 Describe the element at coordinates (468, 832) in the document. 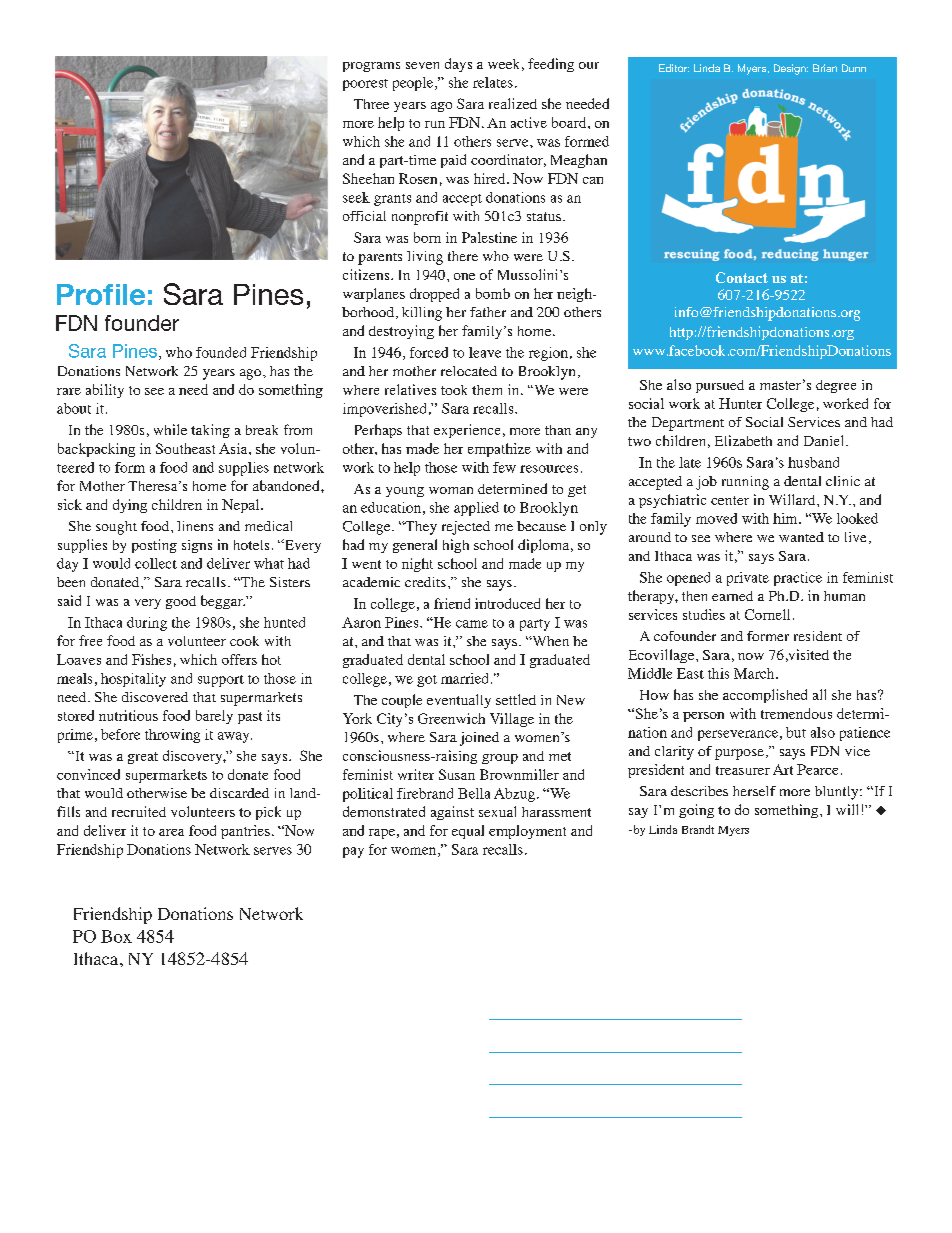

I see `equal` at that location.
